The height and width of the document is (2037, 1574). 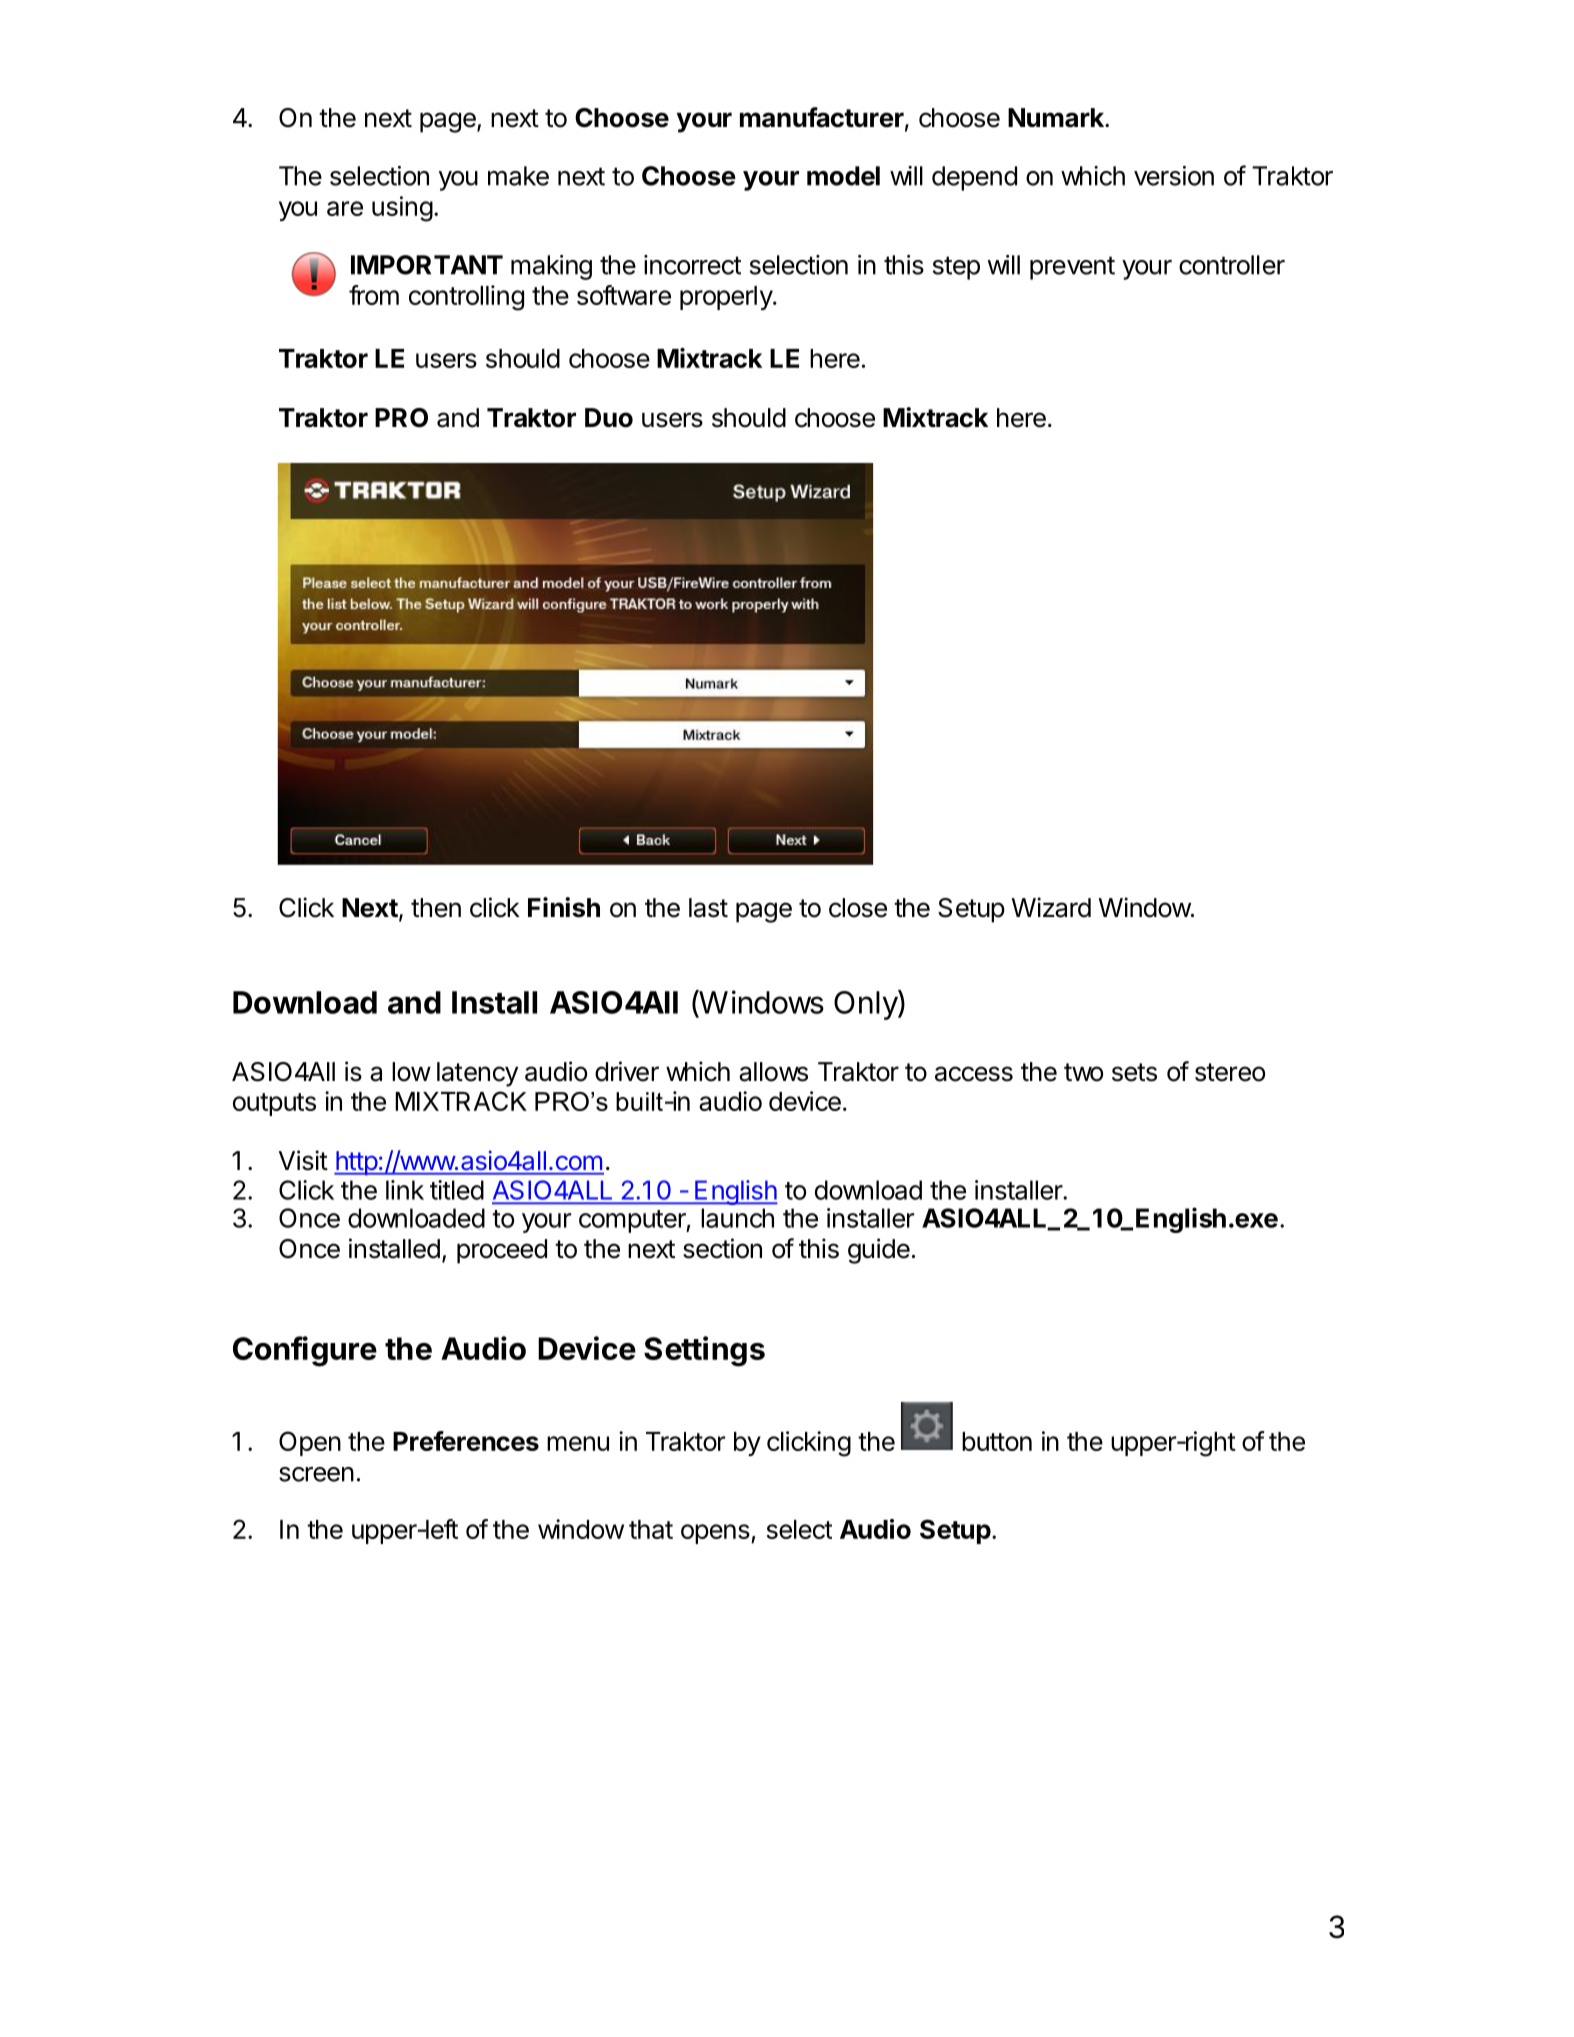 What do you see at coordinates (316, 1474) in the document?
I see `screen` at bounding box center [316, 1474].
